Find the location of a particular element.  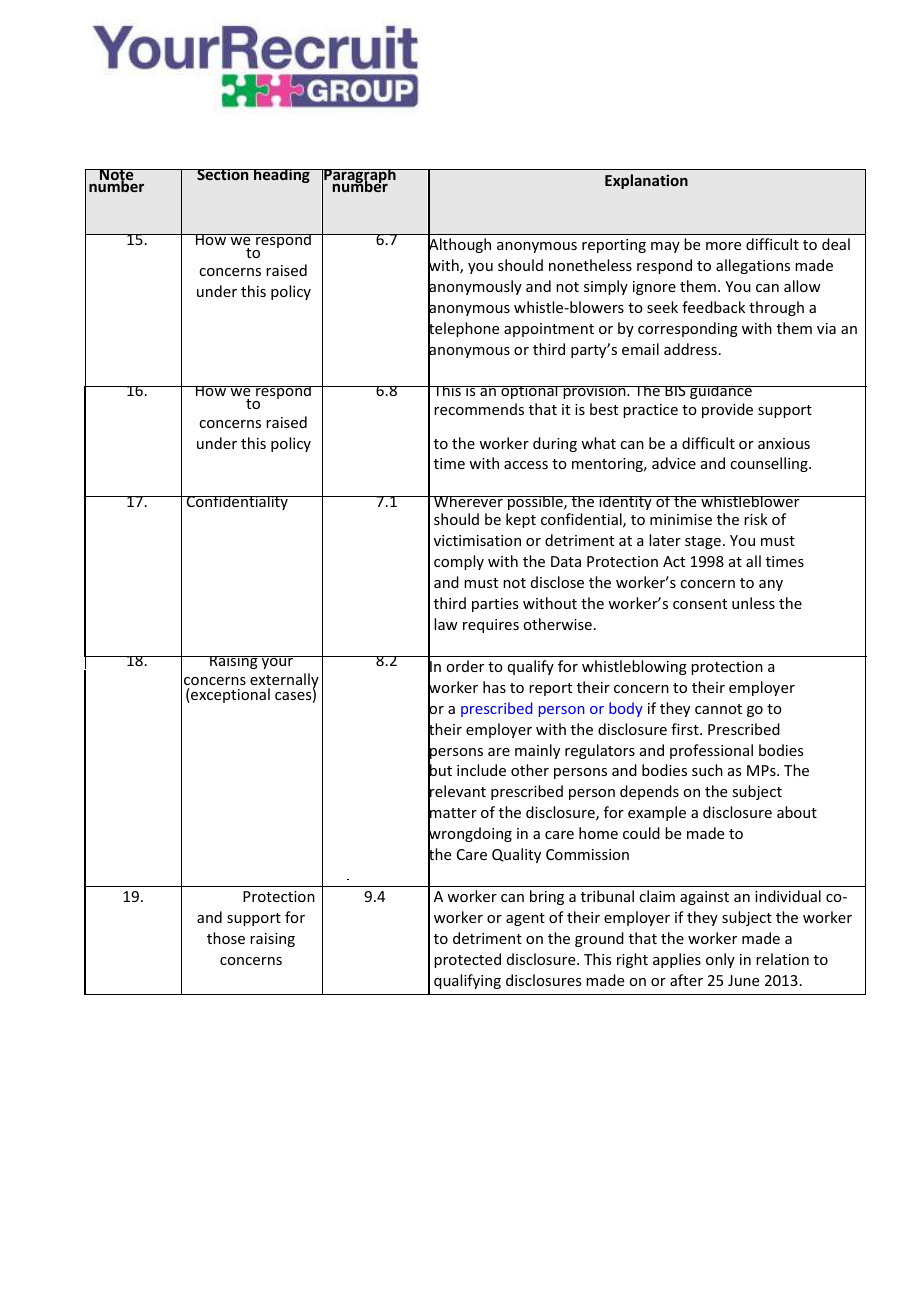

agent is located at coordinates (525, 919).
